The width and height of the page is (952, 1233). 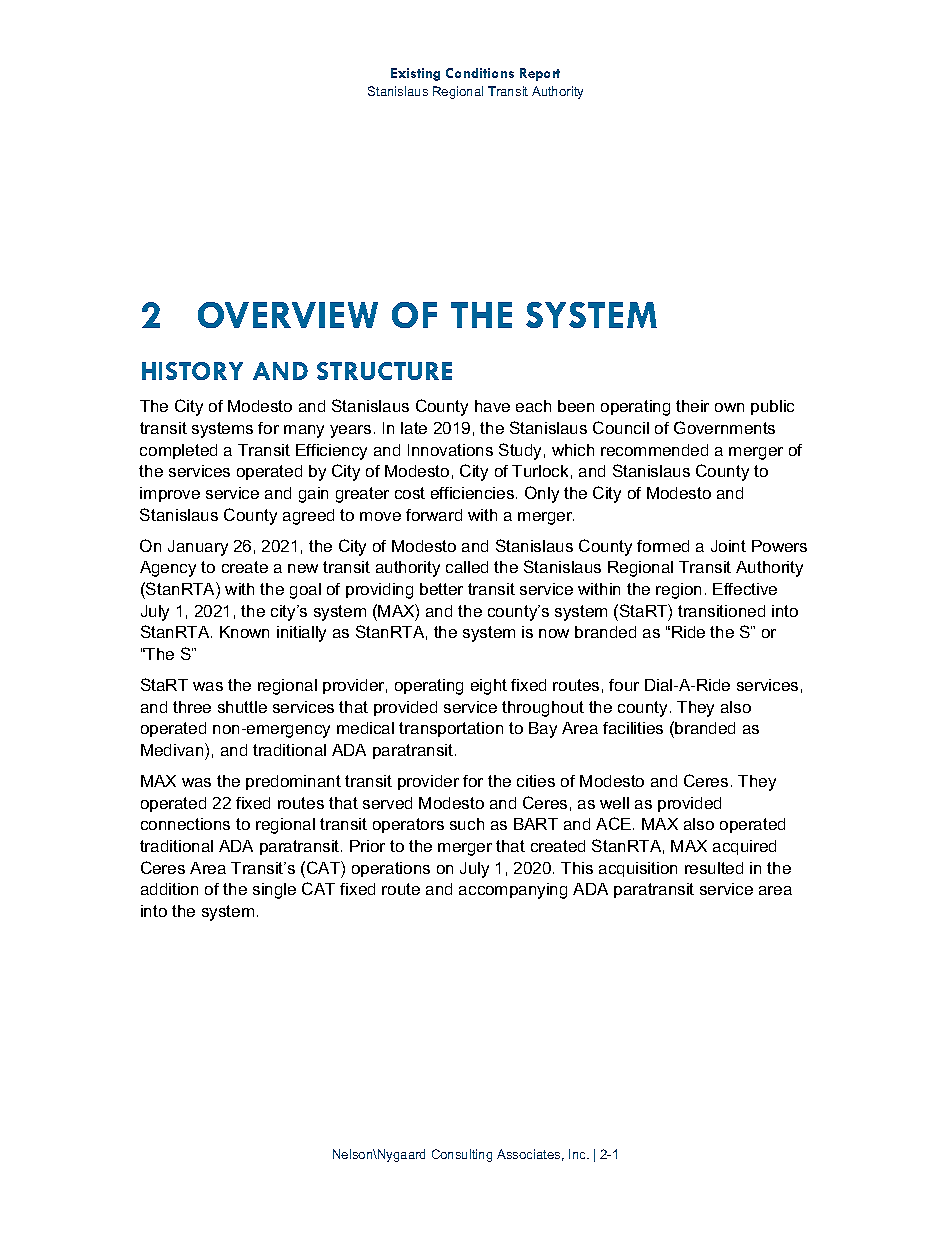 What do you see at coordinates (513, 891) in the page?
I see `accompanying` at bounding box center [513, 891].
